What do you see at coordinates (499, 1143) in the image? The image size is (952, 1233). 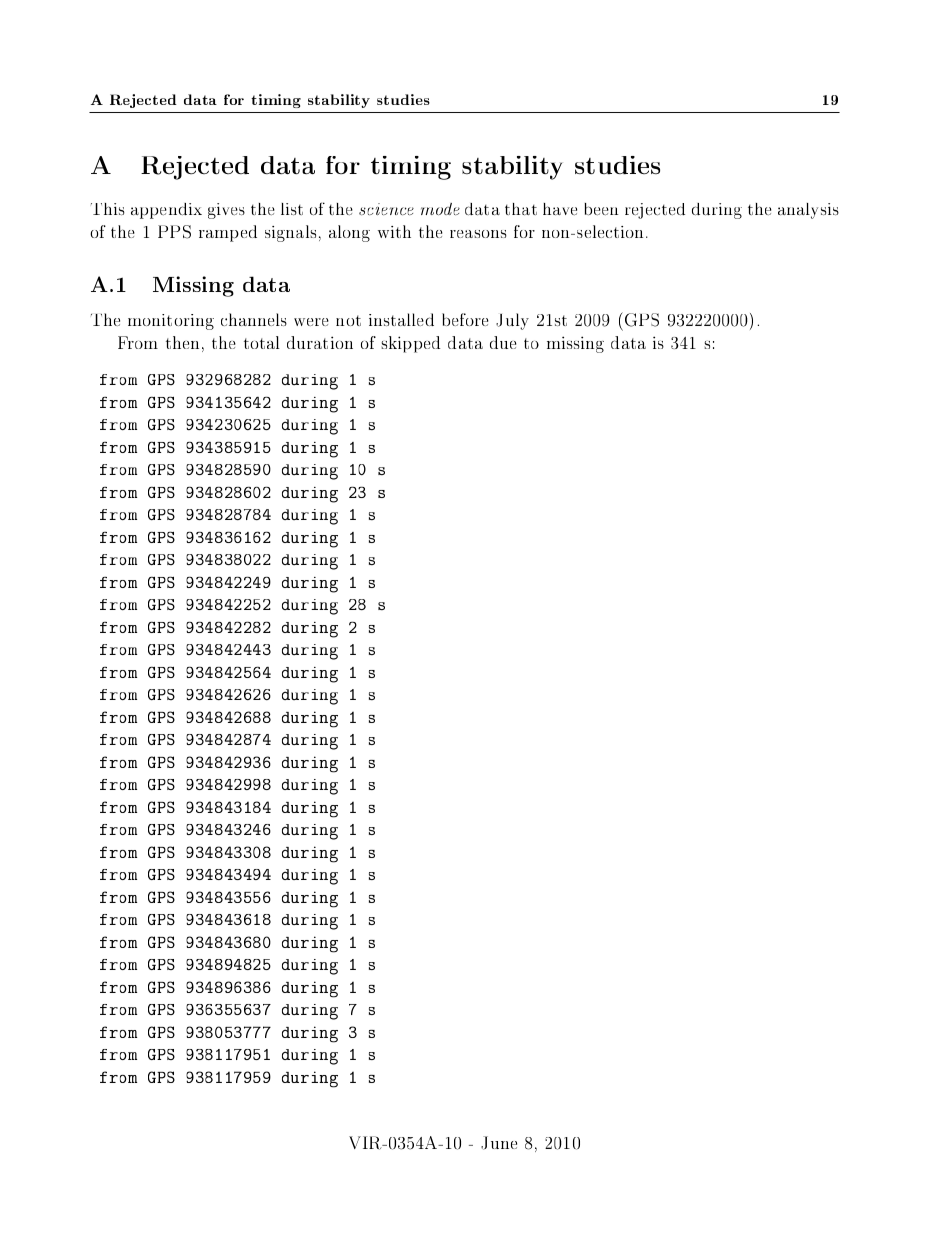 I see `June` at bounding box center [499, 1143].
